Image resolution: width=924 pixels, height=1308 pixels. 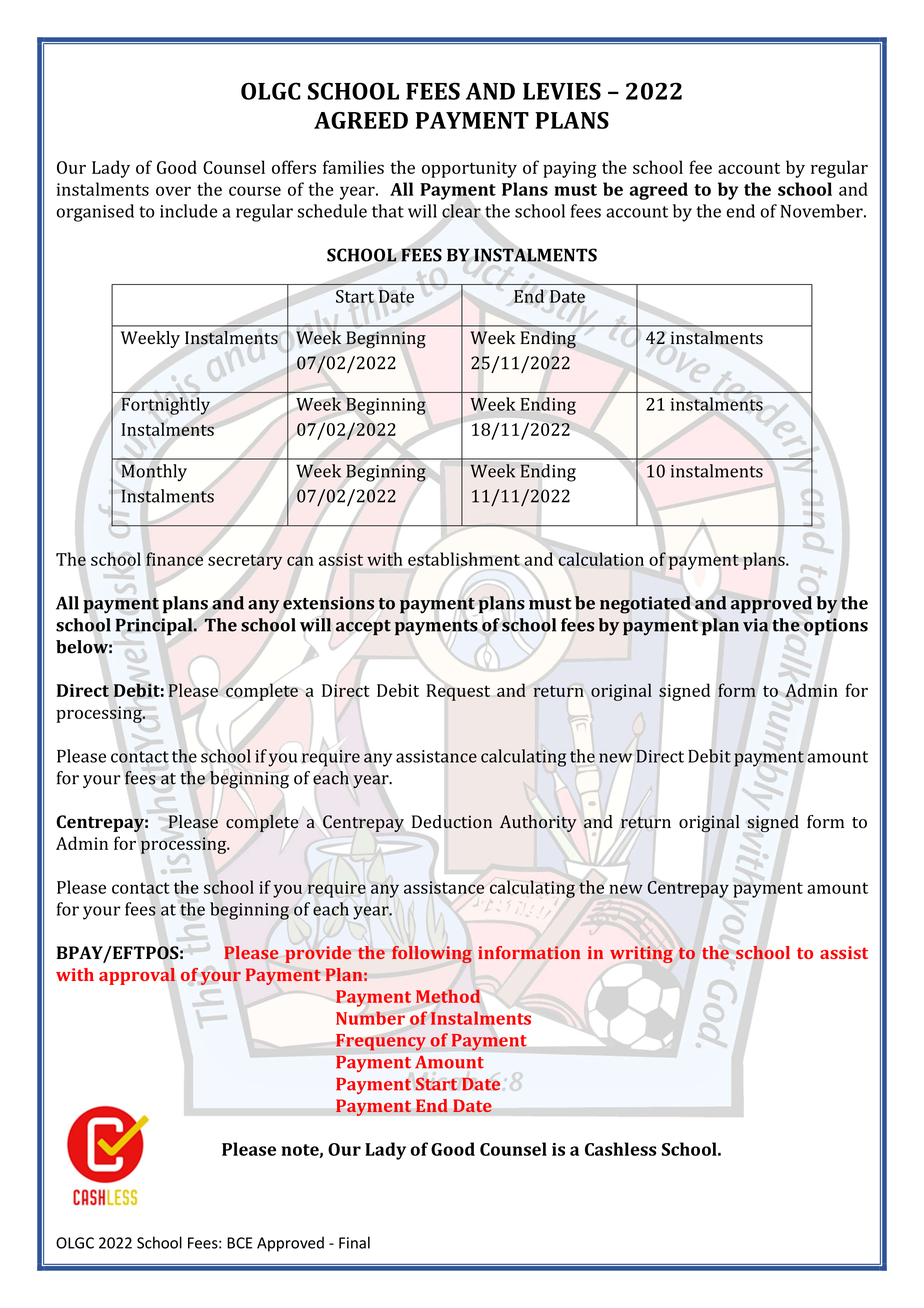 I want to click on BCE, so click(x=239, y=1243).
